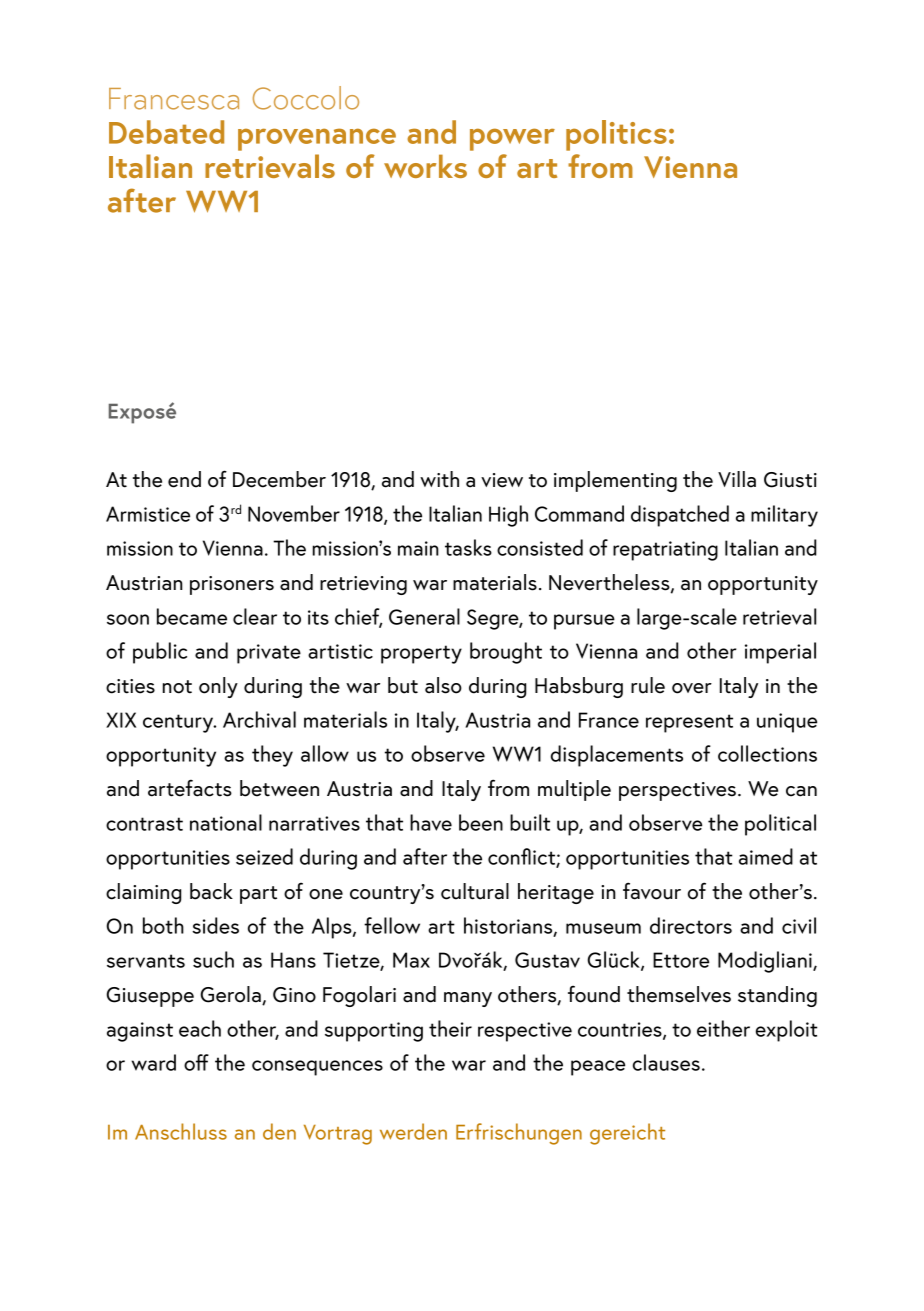  Describe the element at coordinates (181, 1131) in the screenshot. I see `Anschluss` at that location.
